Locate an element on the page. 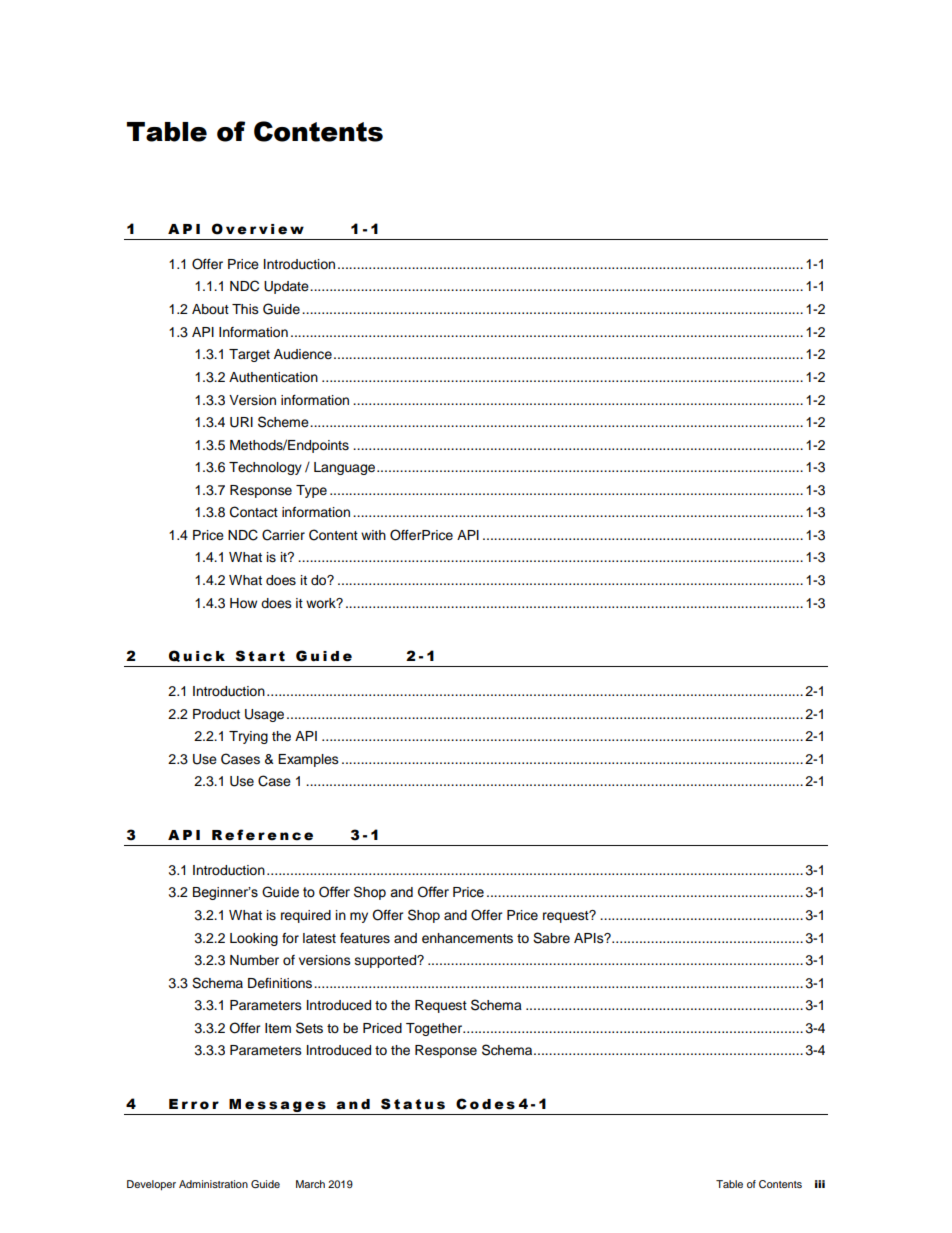 The image size is (952, 1233). Authentication is located at coordinates (273, 377).
